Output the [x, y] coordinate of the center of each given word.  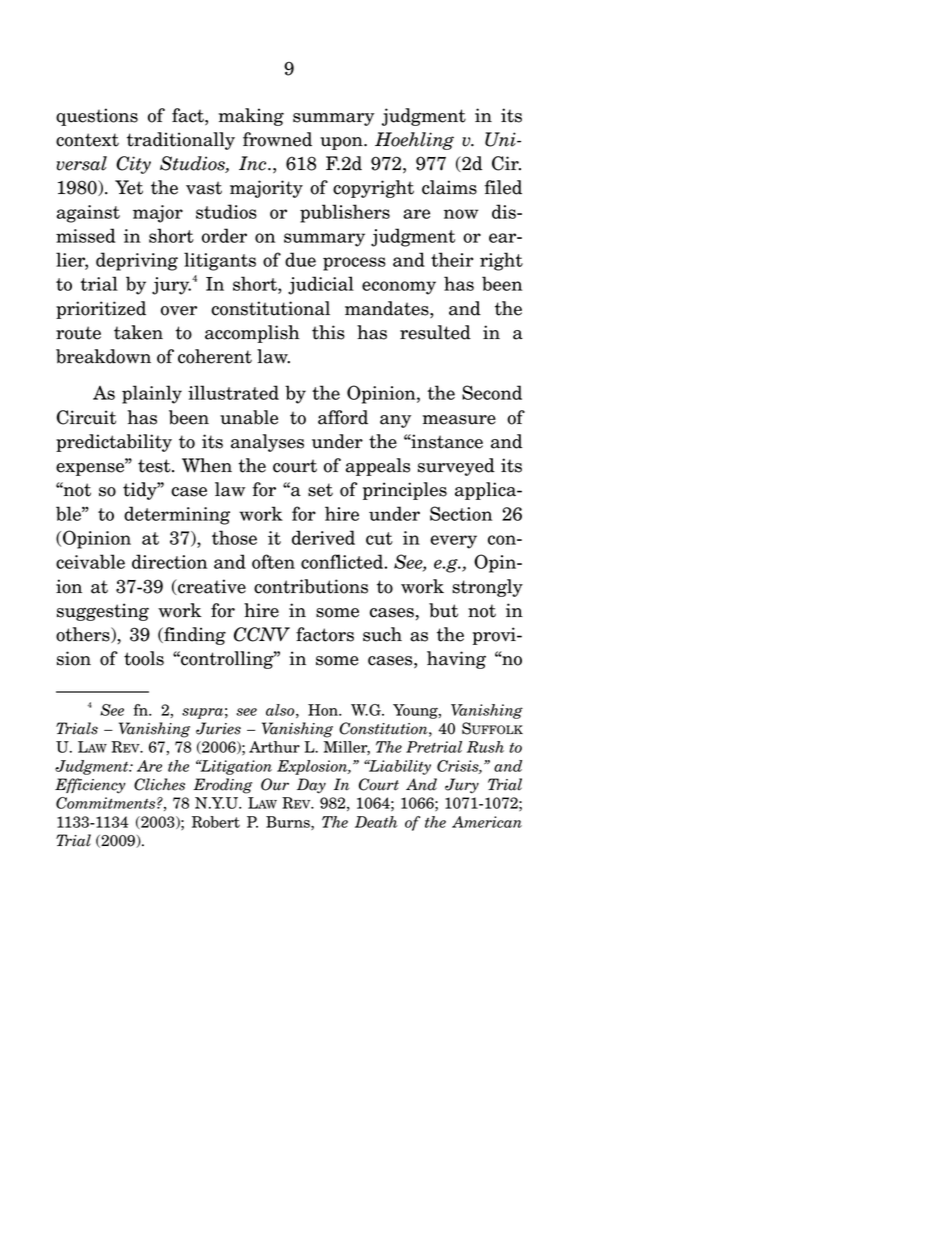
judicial [321, 285]
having [456, 660]
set [320, 490]
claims [449, 187]
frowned [277, 139]
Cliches [159, 784]
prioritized [101, 310]
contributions [311, 586]
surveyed [456, 467]
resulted [435, 332]
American [487, 822]
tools [144, 658]
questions [97, 117]
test [155, 466]
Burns [289, 823]
